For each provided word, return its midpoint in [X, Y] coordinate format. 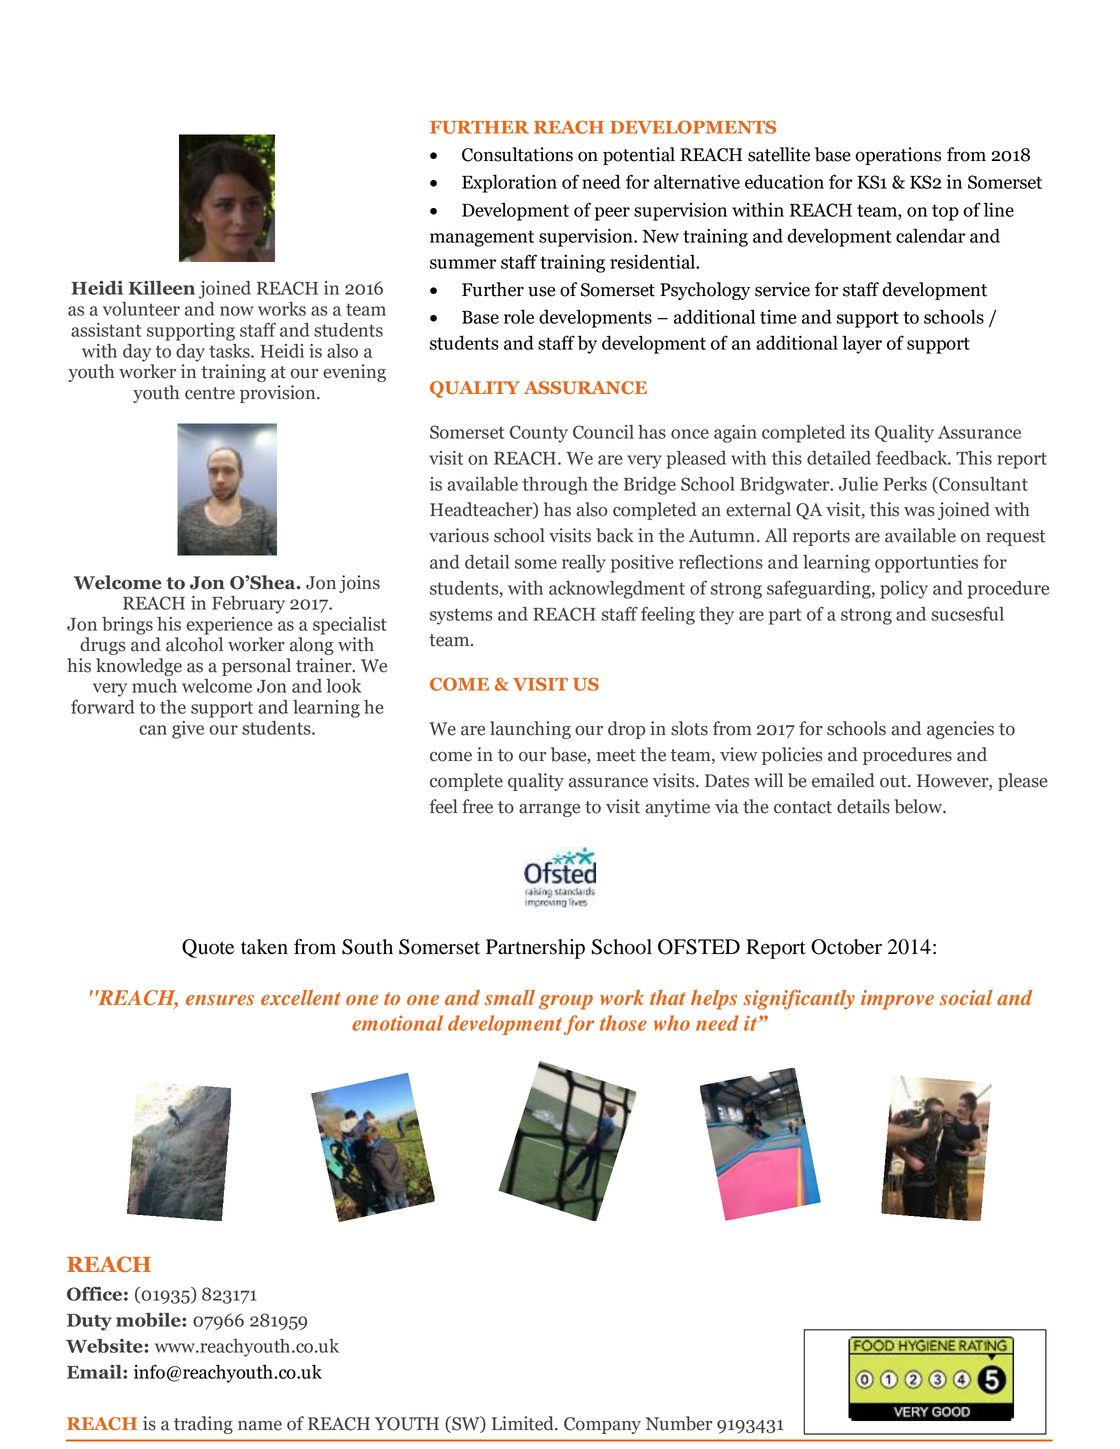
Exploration [509, 183]
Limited [524, 1423]
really [584, 564]
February [248, 605]
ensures [220, 1000]
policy [904, 590]
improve [897, 1000]
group [566, 1002]
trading [203, 1425]
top [945, 212]
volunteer [141, 309]
